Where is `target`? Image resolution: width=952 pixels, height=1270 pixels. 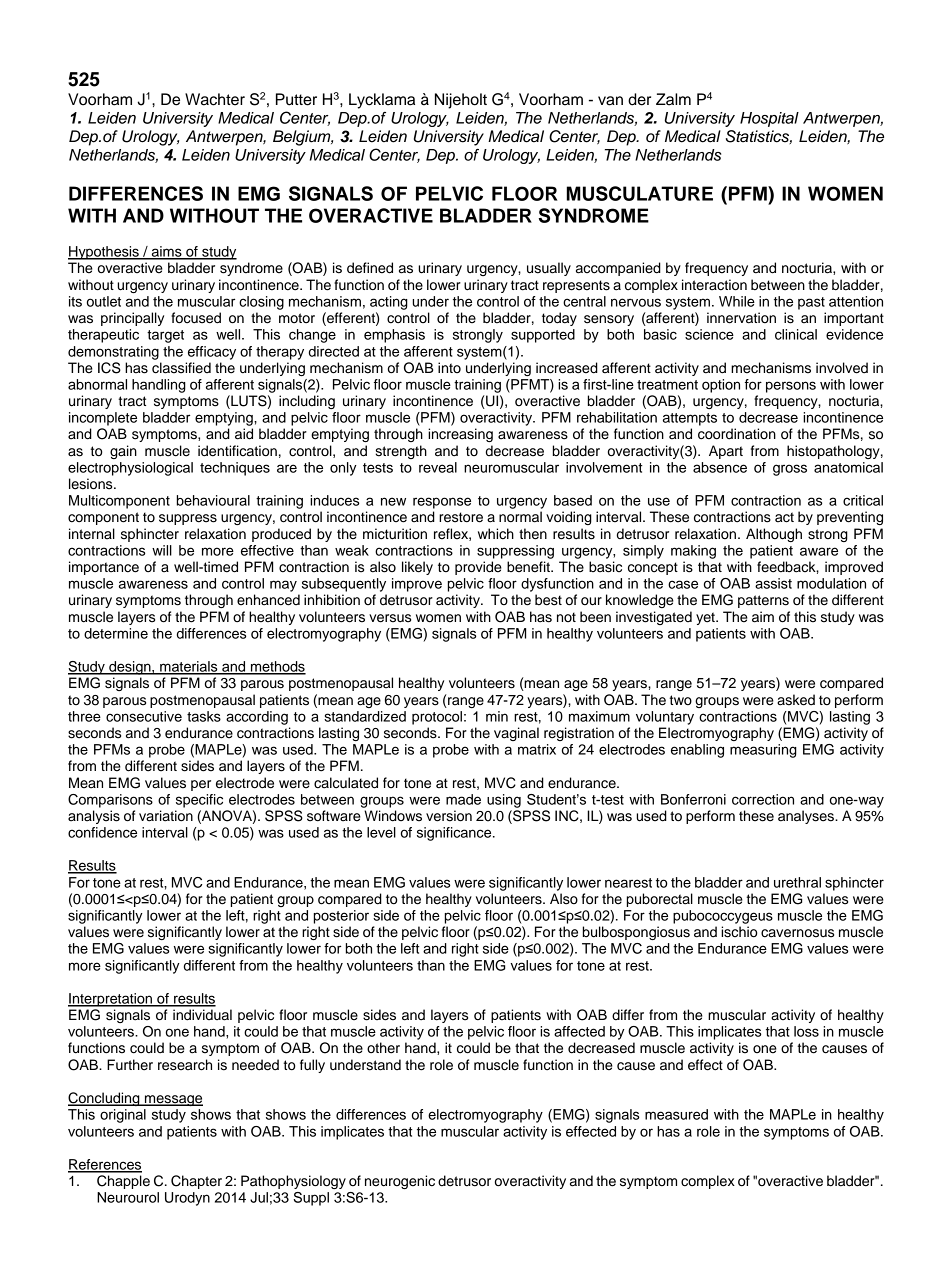
target is located at coordinates (165, 336).
